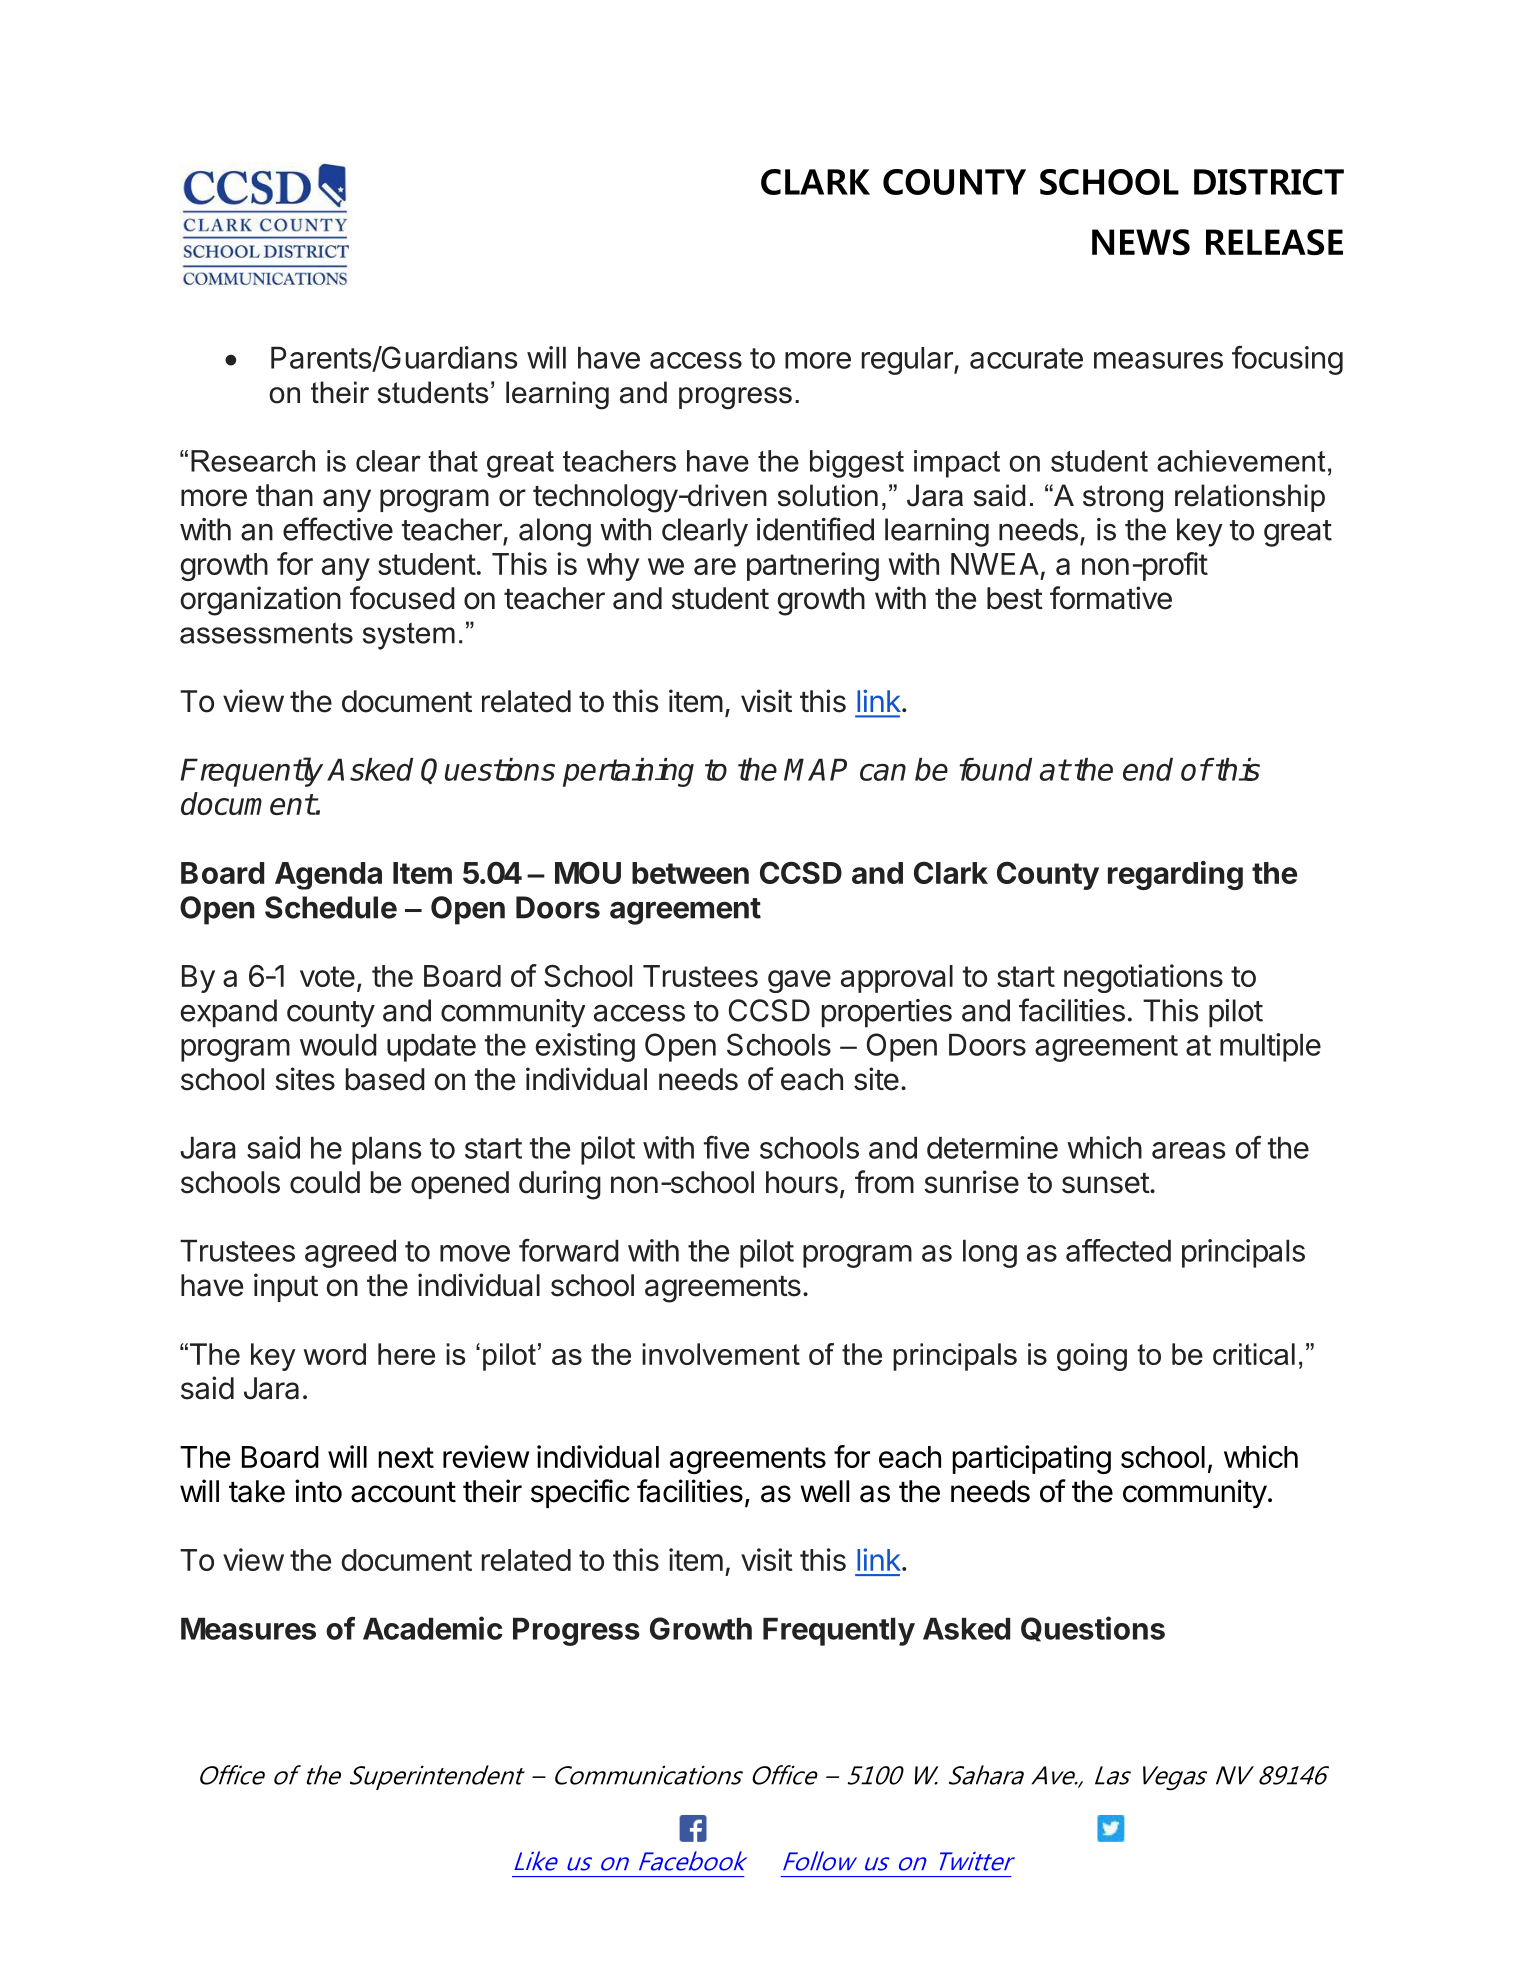 This screenshot has width=1523, height=1971. Describe the element at coordinates (331, 907) in the screenshot. I see `Schedule` at that location.
